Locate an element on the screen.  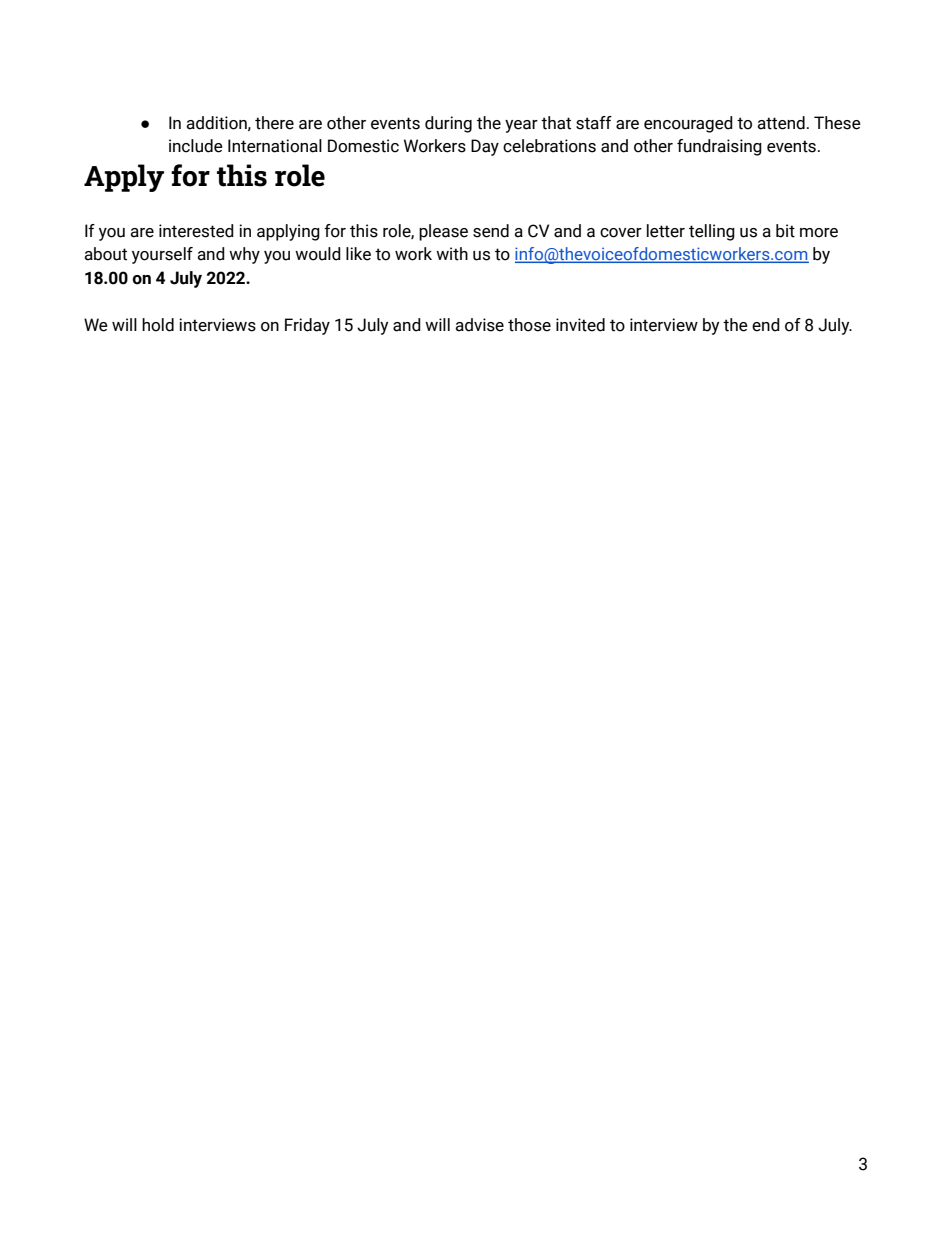
advise is located at coordinates (479, 325).
